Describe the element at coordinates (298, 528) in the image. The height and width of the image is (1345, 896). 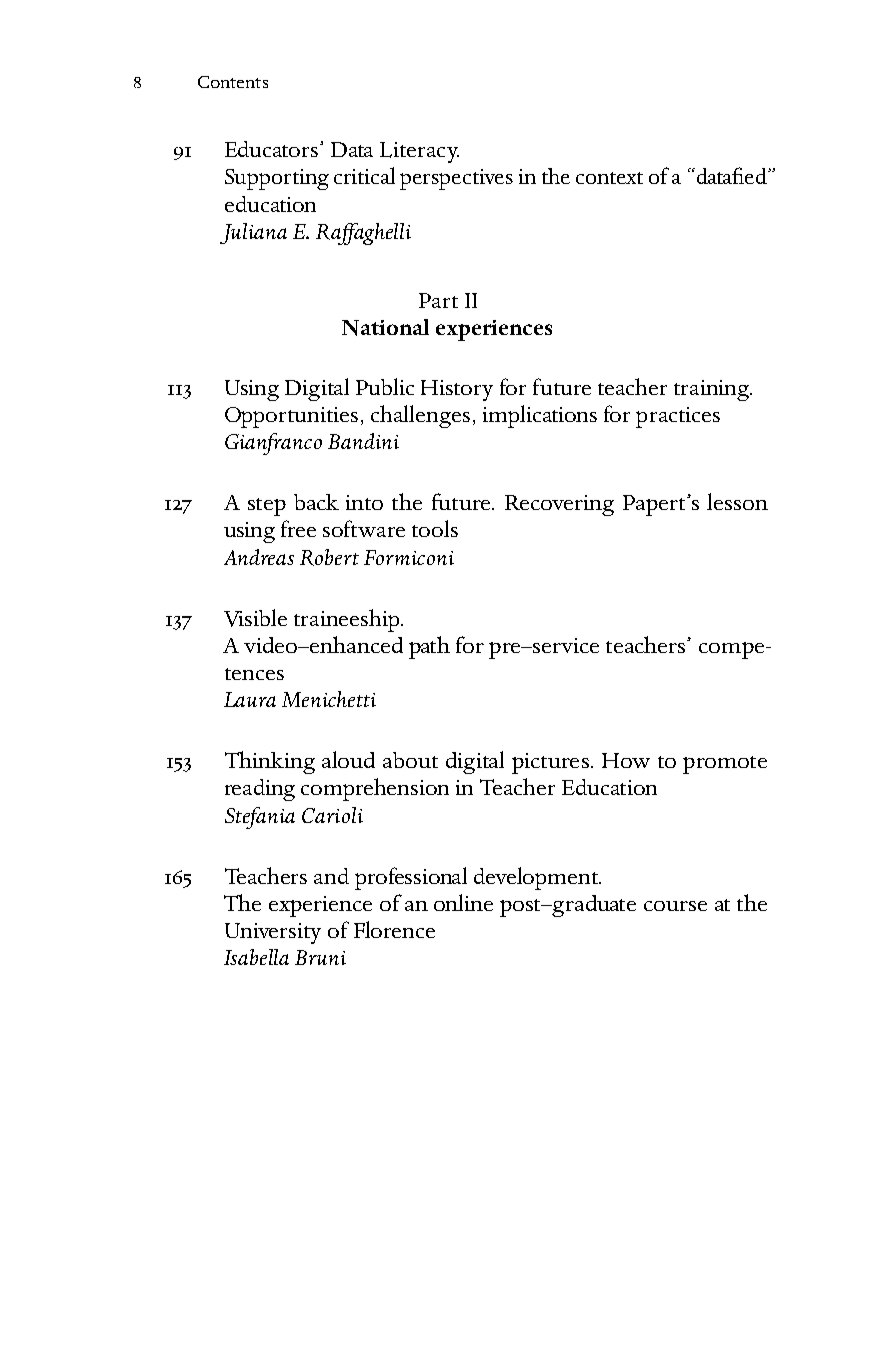
I see `free` at that location.
